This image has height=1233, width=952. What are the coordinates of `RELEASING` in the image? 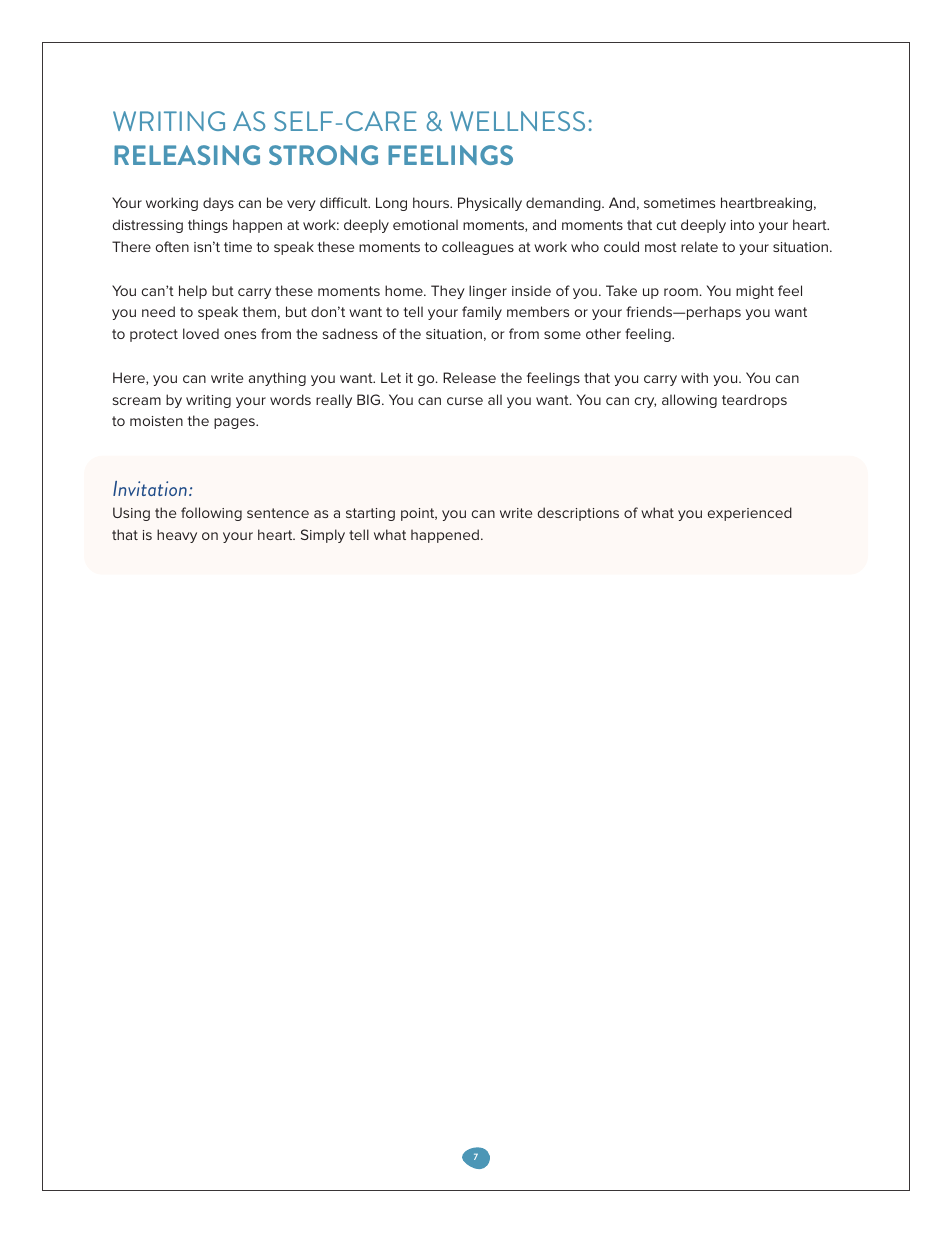 It's located at (187, 155).
